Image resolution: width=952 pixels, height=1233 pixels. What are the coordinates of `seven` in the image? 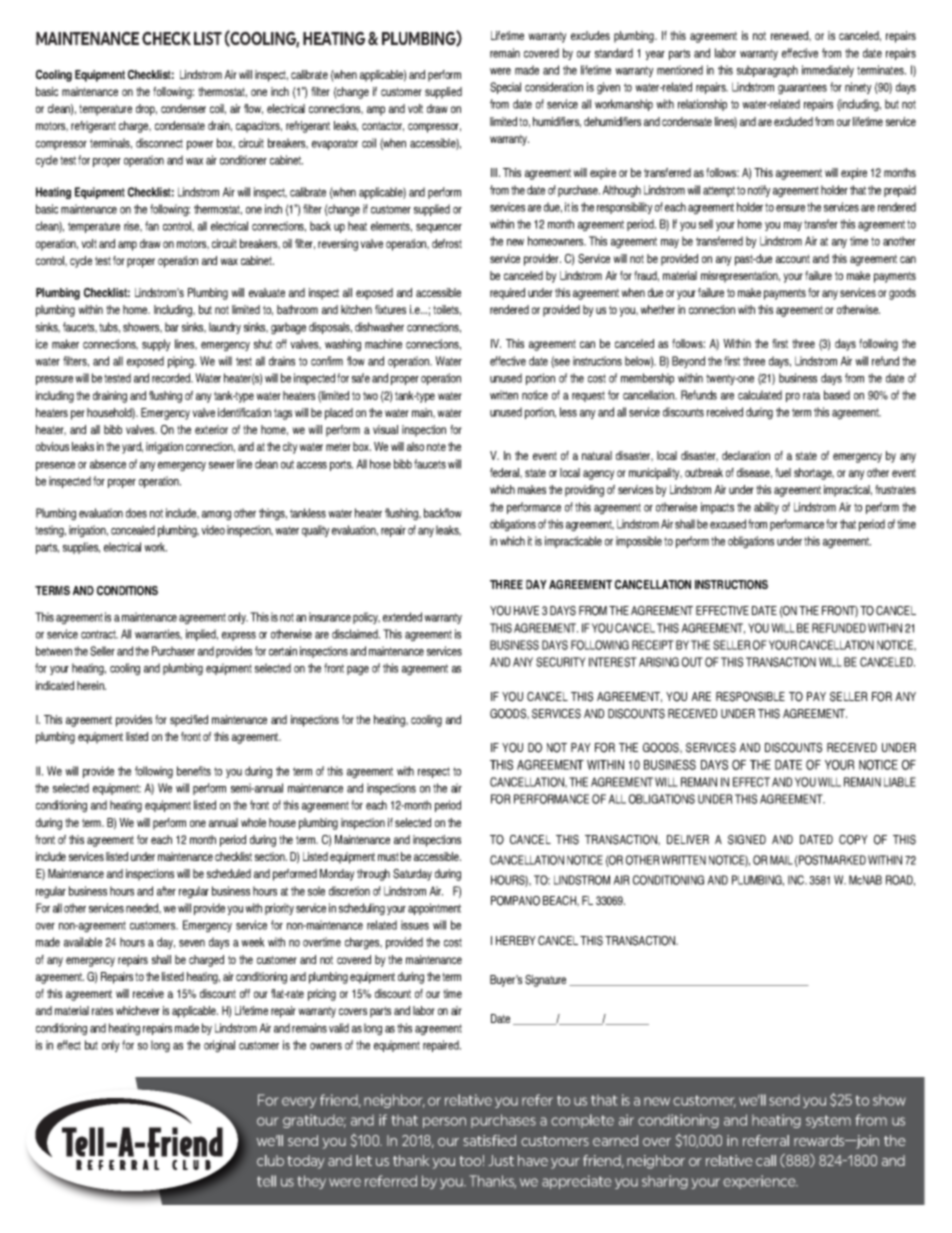 It's located at (192, 943).
